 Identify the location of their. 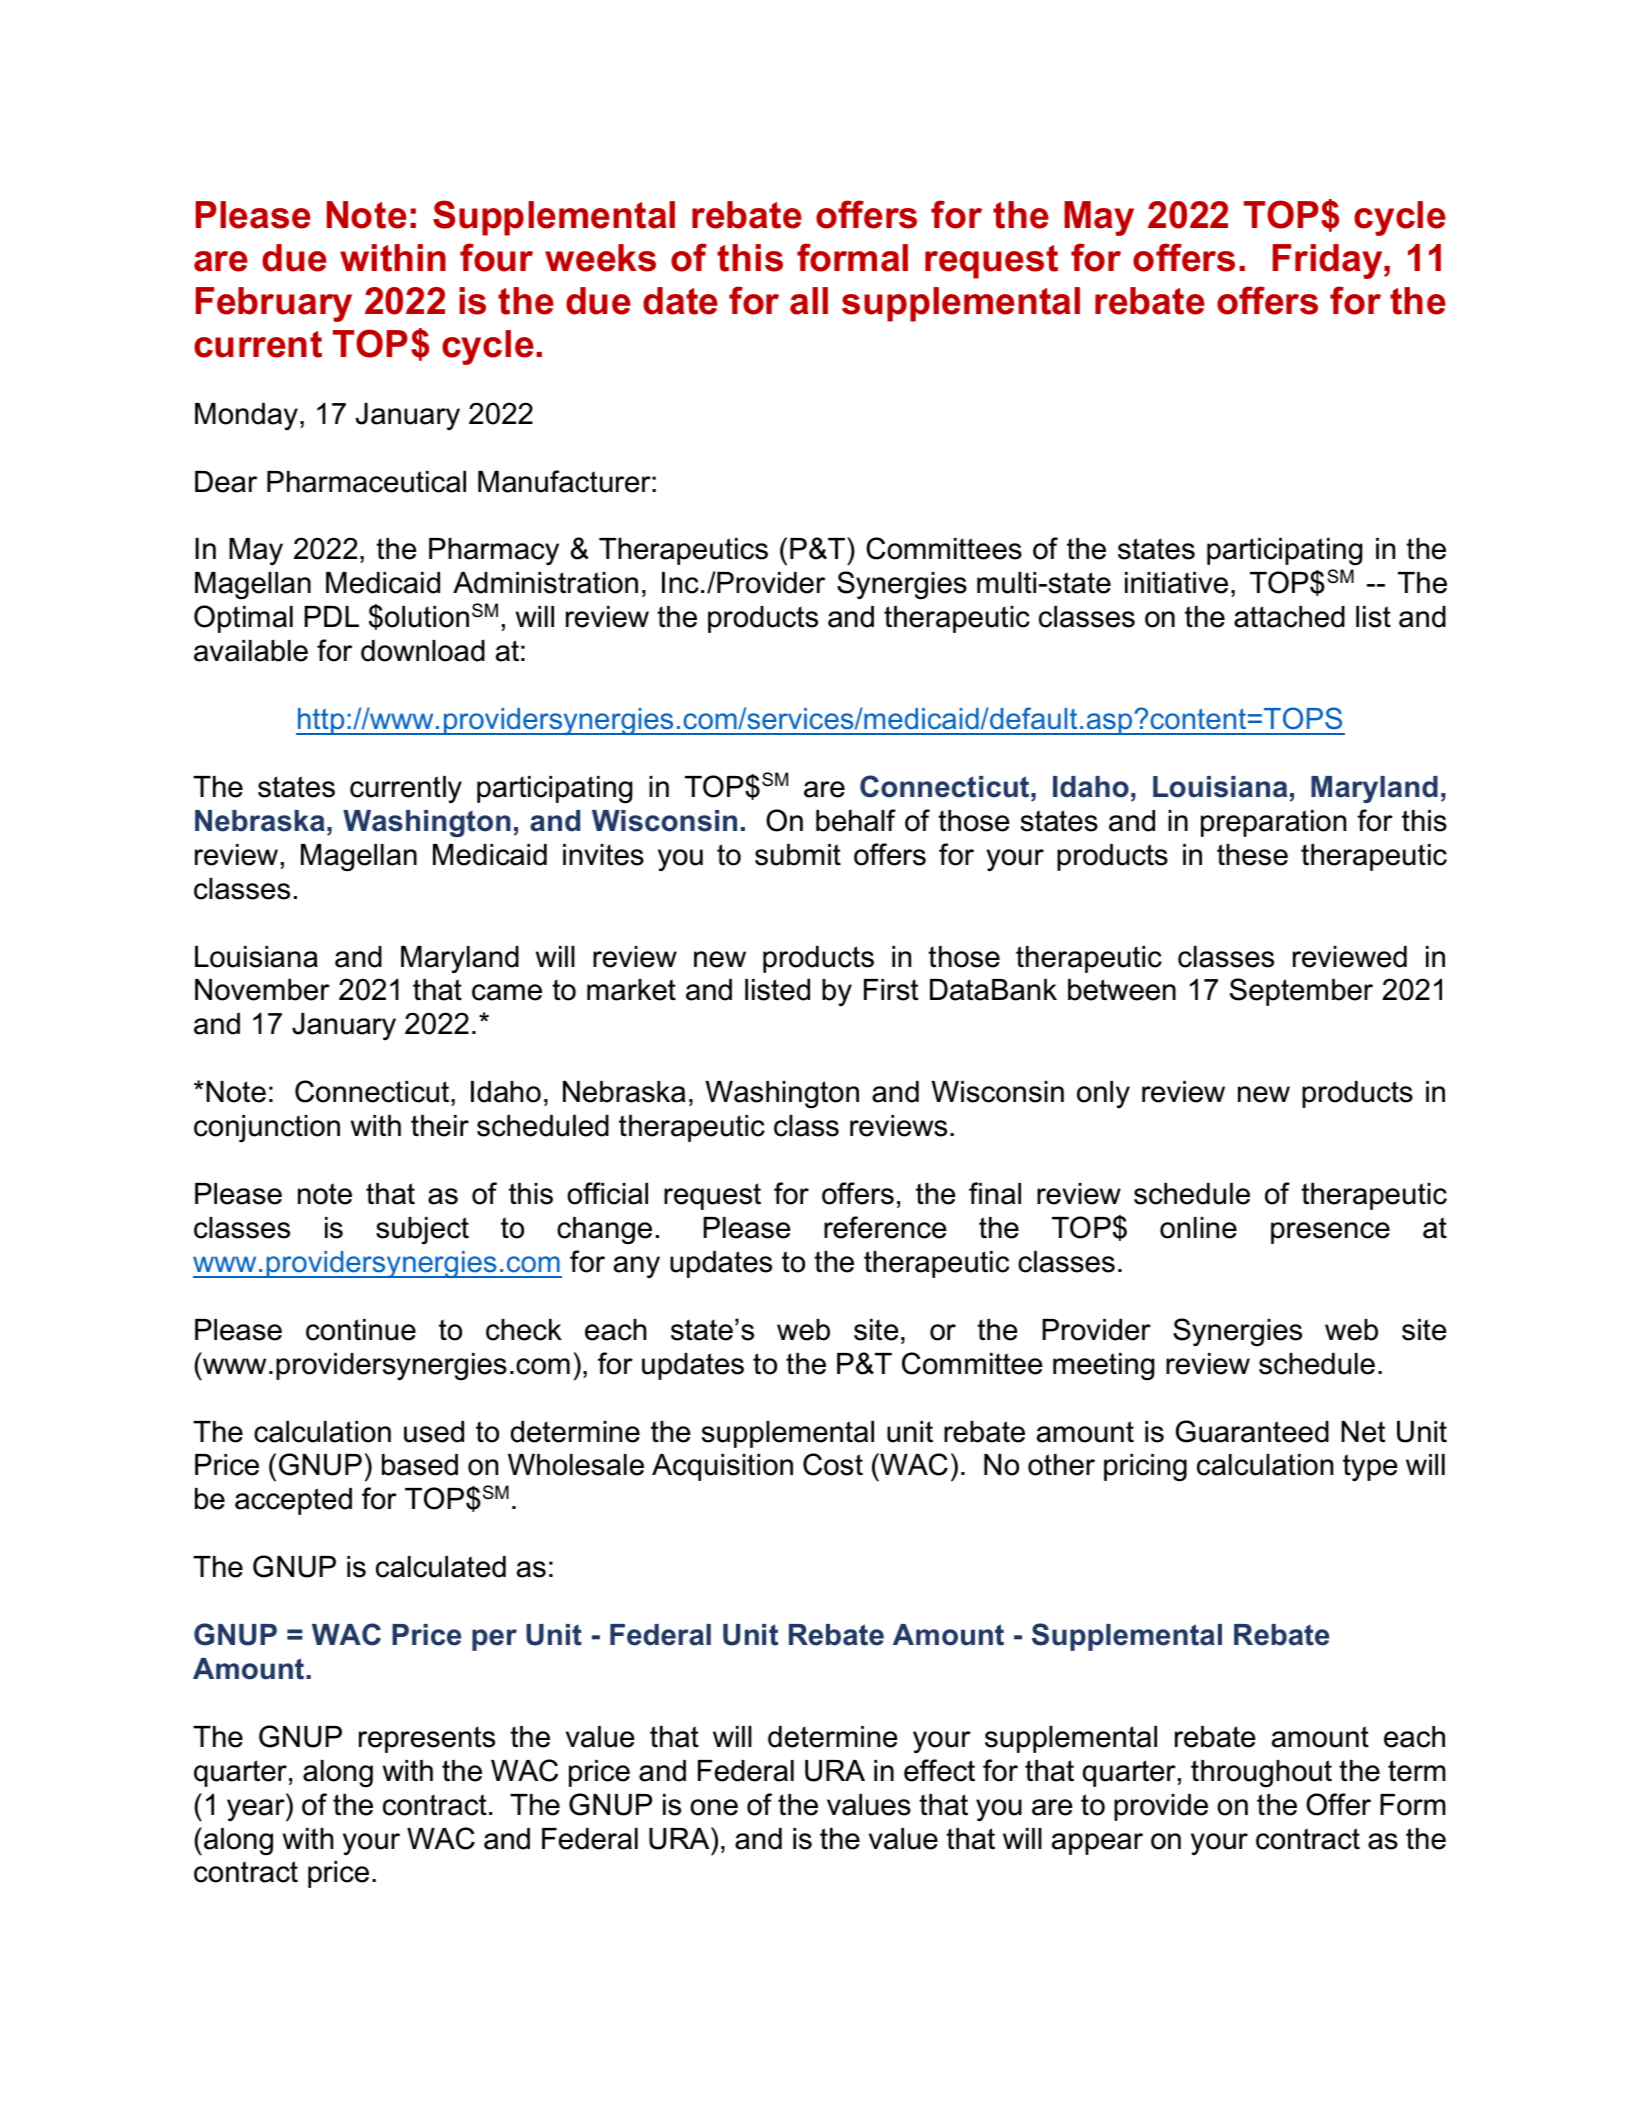
(440, 1126).
